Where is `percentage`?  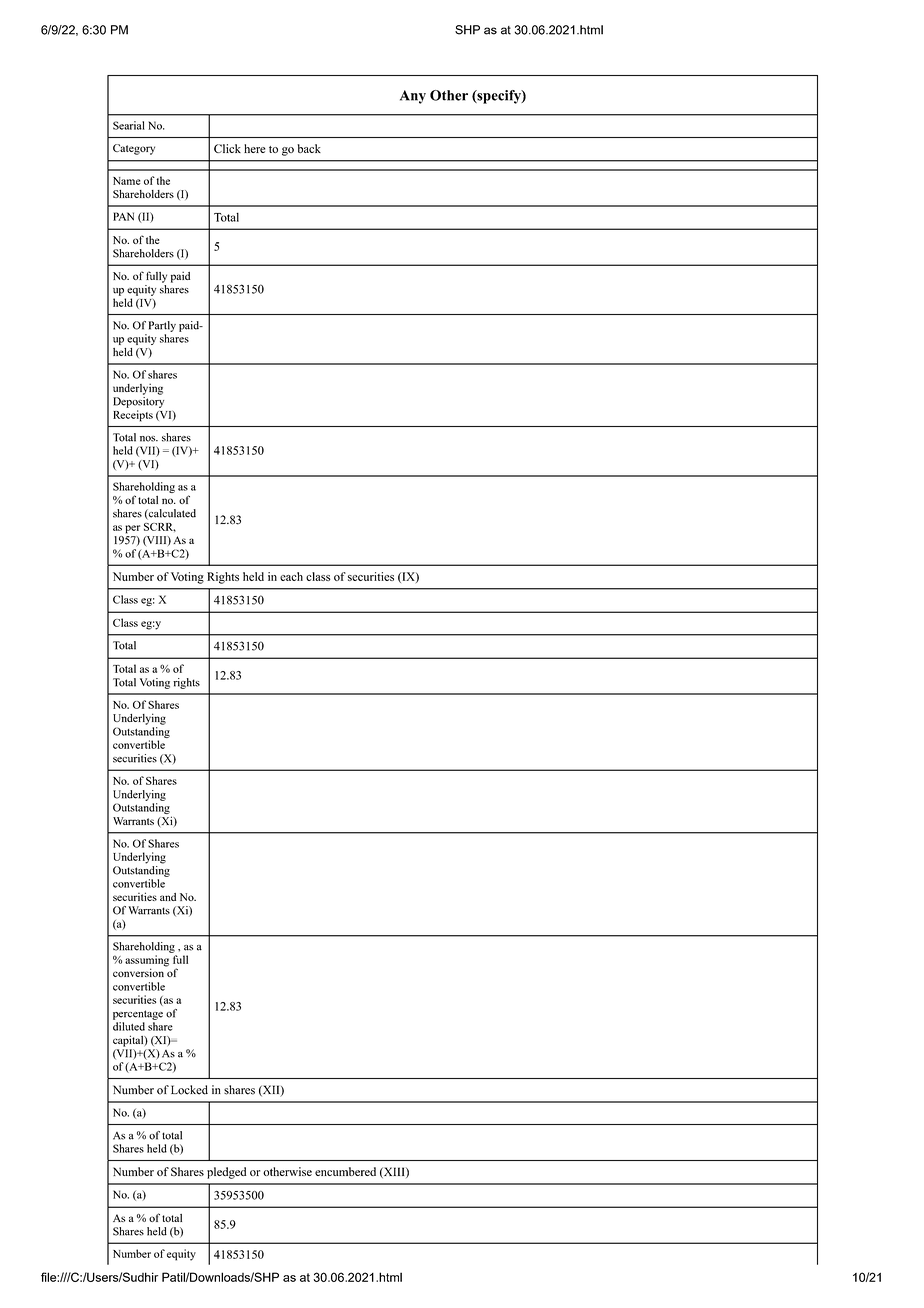 percentage is located at coordinates (138, 1015).
